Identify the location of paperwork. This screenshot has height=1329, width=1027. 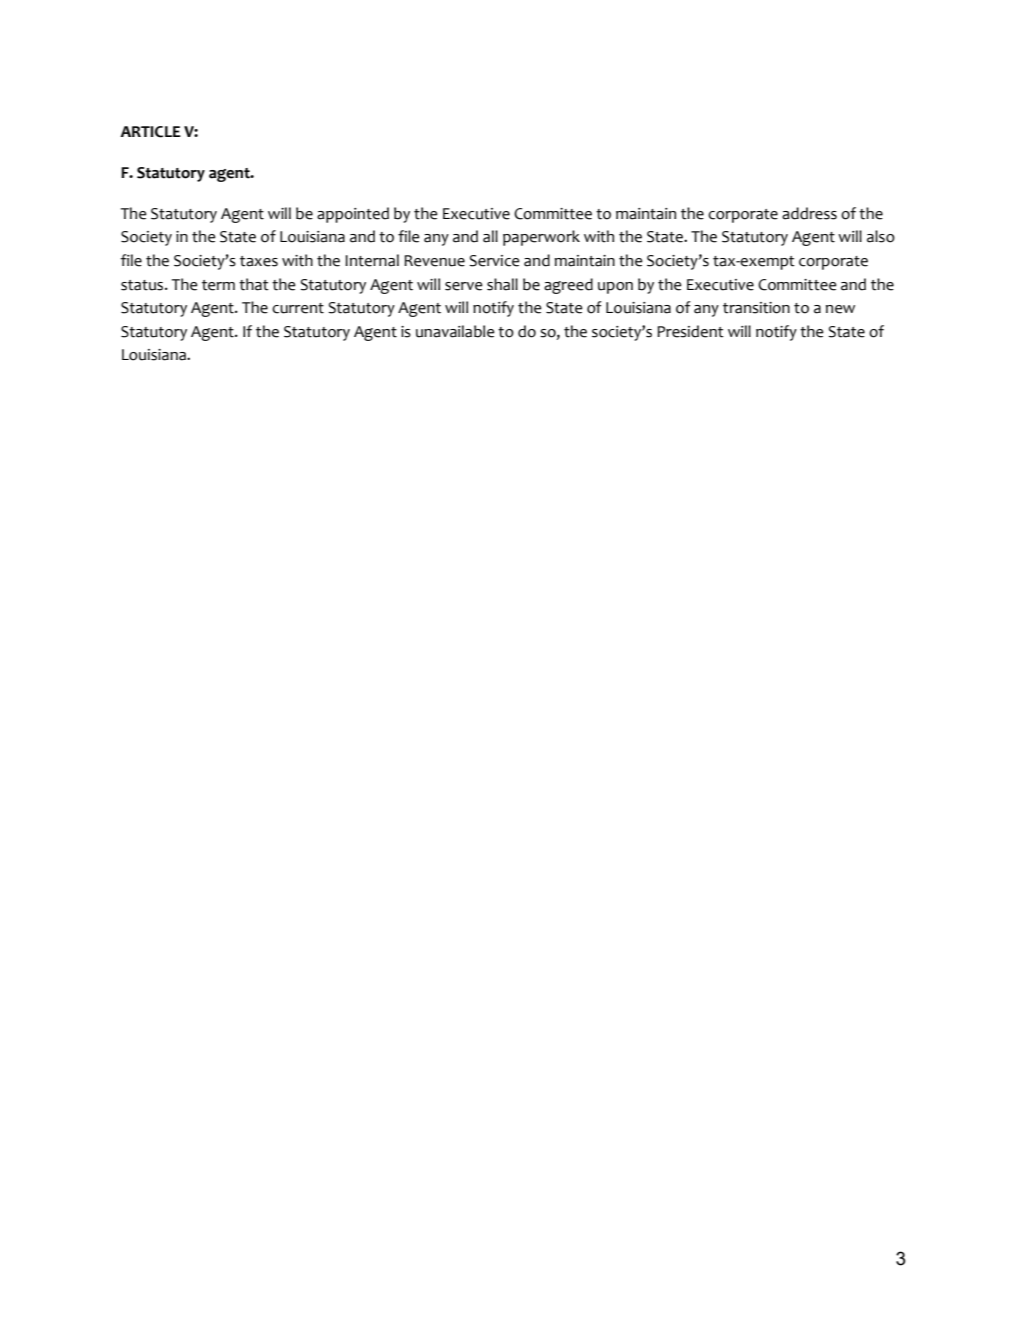
(541, 238).
